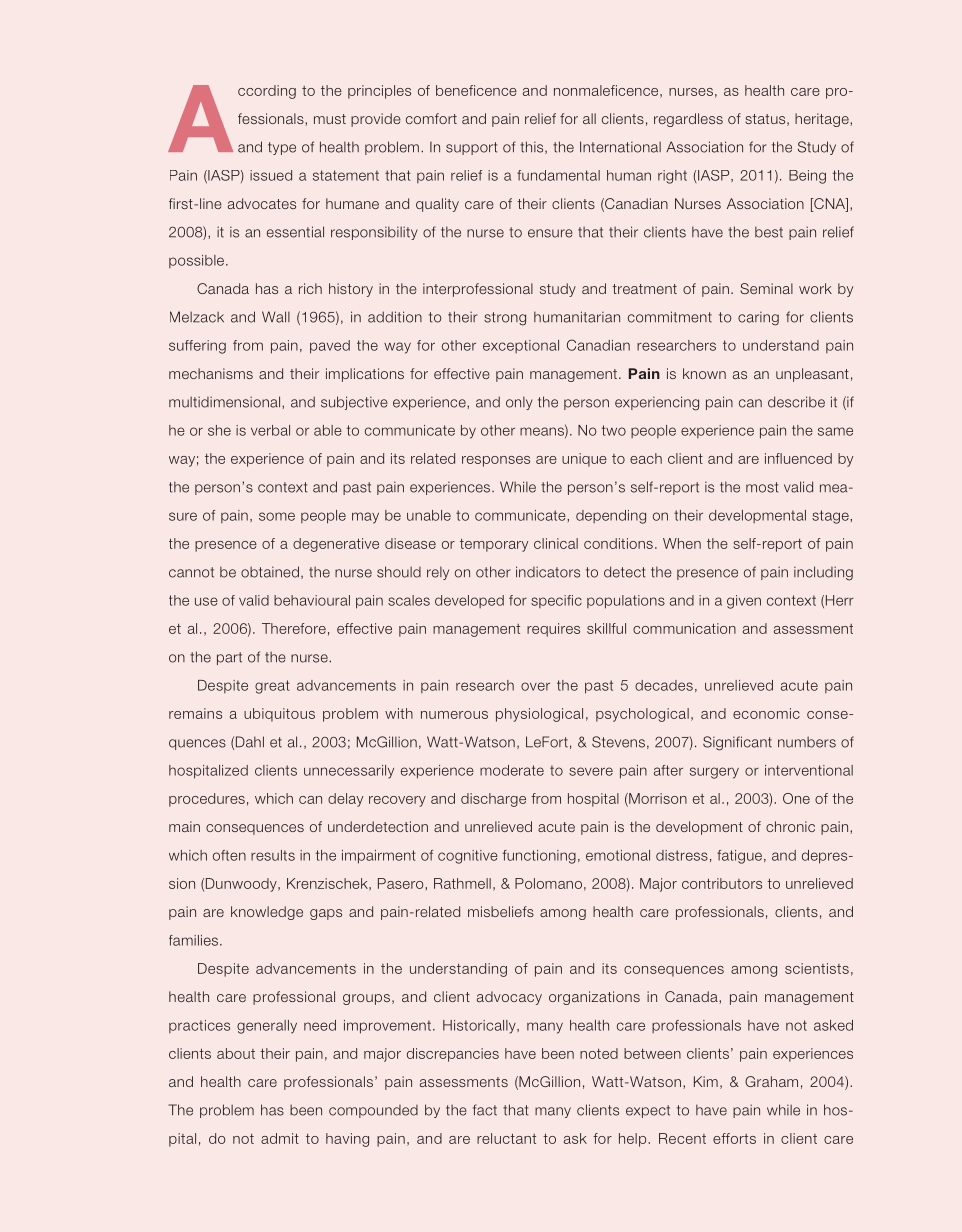 The width and height of the screenshot is (962, 1232). Describe the element at coordinates (282, 148) in the screenshot. I see `type` at that location.
